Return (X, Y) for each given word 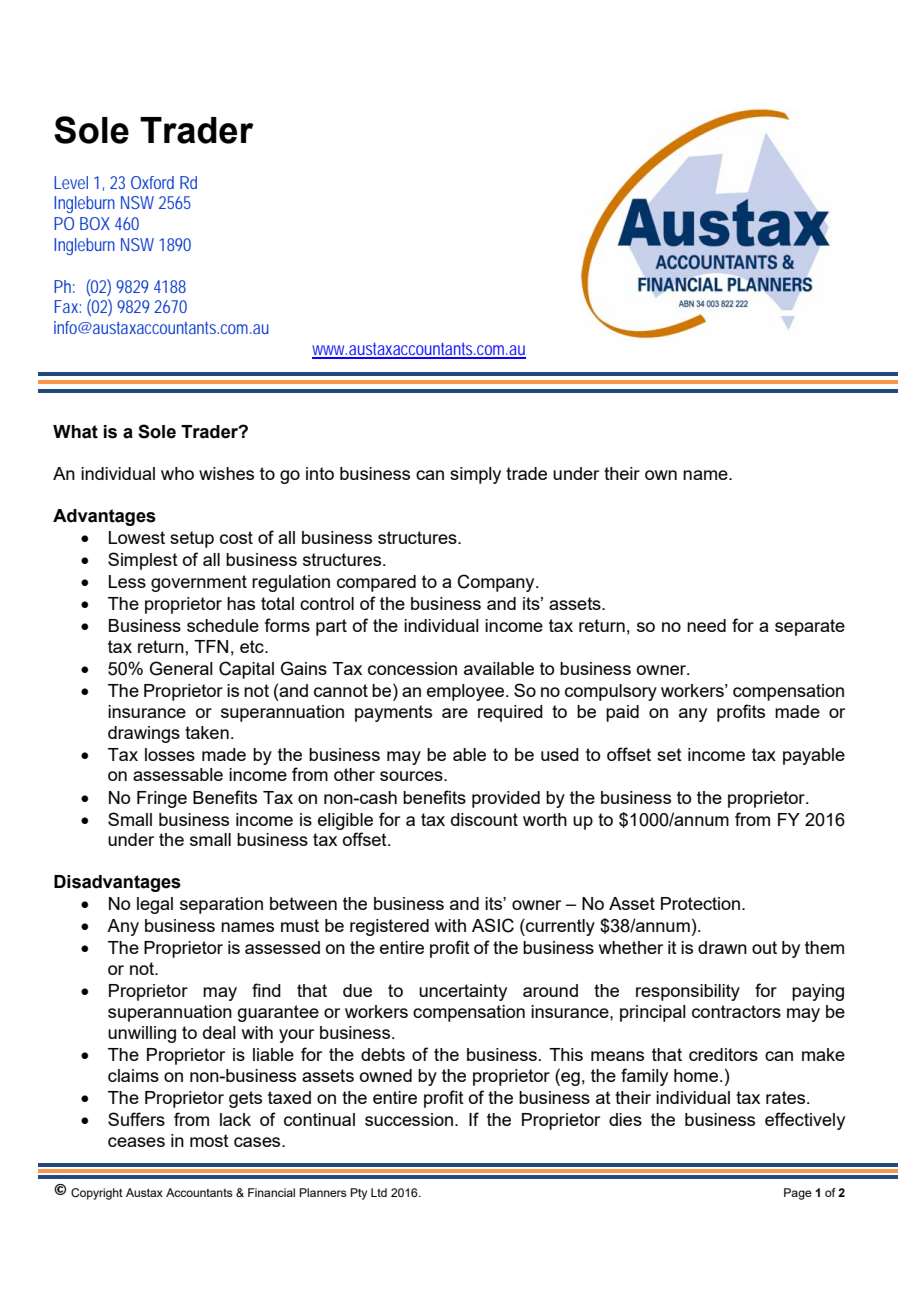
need (706, 625)
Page (798, 1194)
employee (467, 692)
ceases (136, 1142)
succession (409, 1119)
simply (475, 475)
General (181, 668)
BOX (95, 223)
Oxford (152, 182)
